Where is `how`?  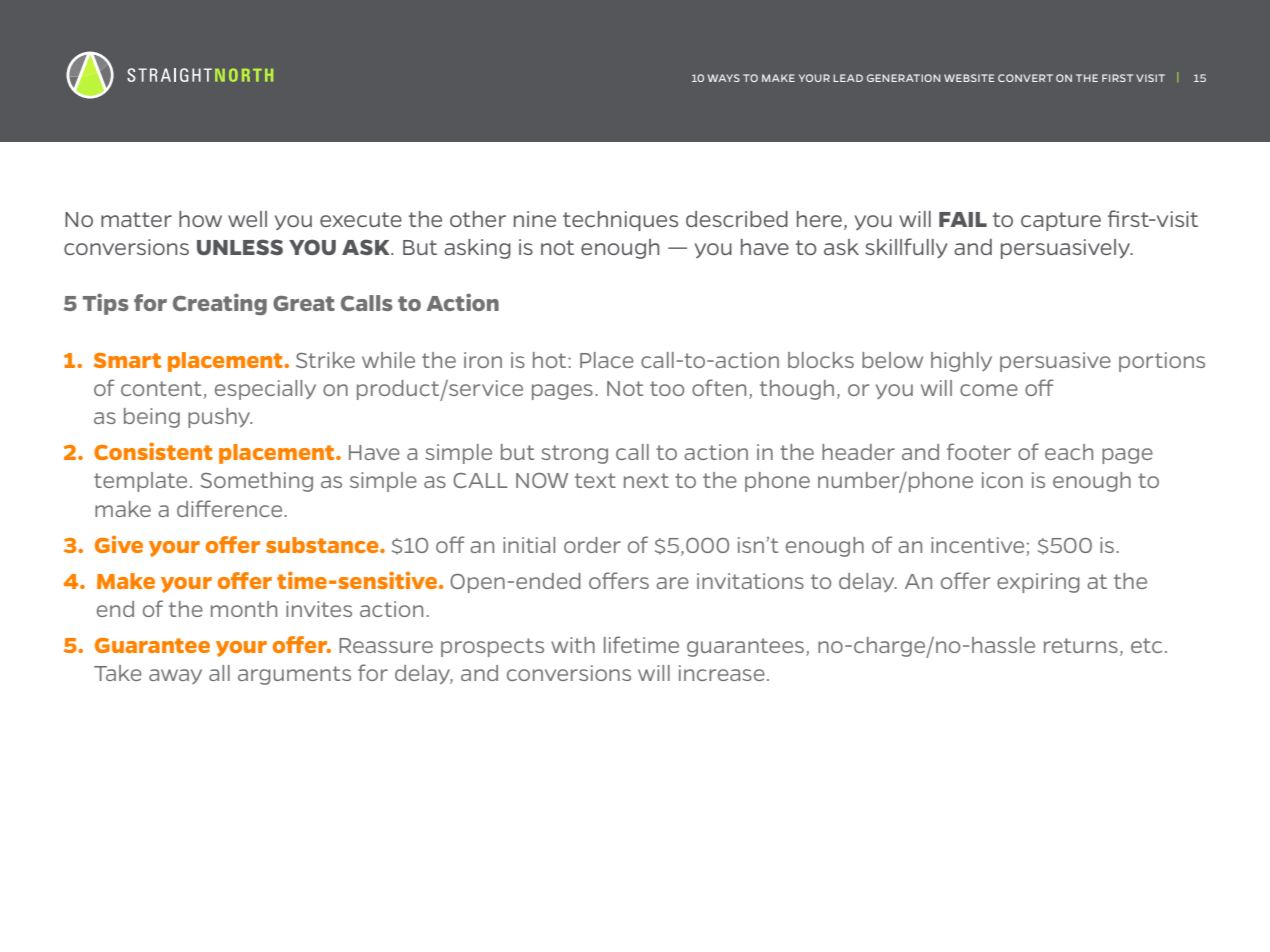 how is located at coordinates (200, 219).
